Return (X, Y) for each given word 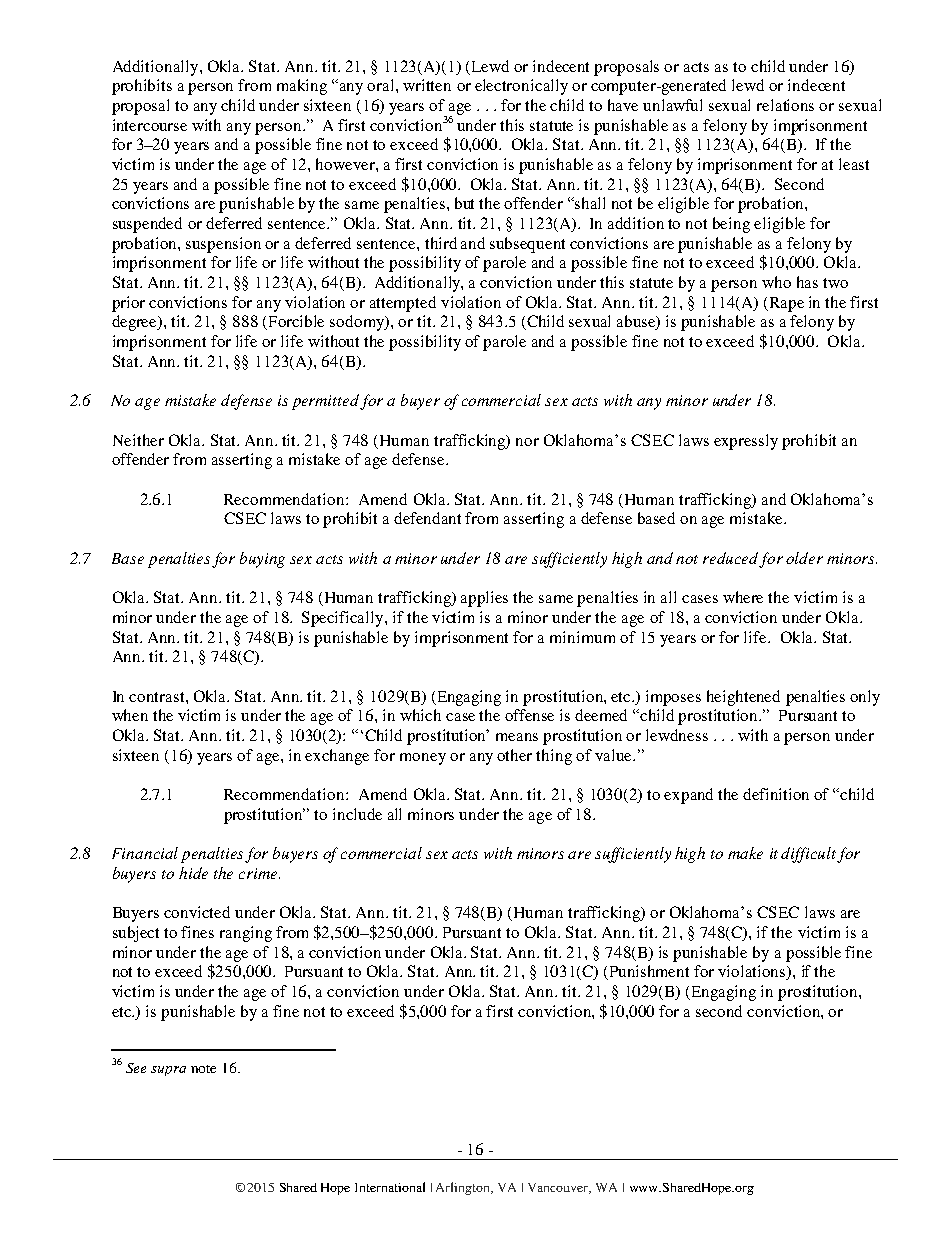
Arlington (464, 1188)
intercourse (150, 125)
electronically (521, 87)
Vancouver (559, 1188)
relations (785, 105)
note (203, 1069)
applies (484, 599)
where (743, 597)
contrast (158, 697)
